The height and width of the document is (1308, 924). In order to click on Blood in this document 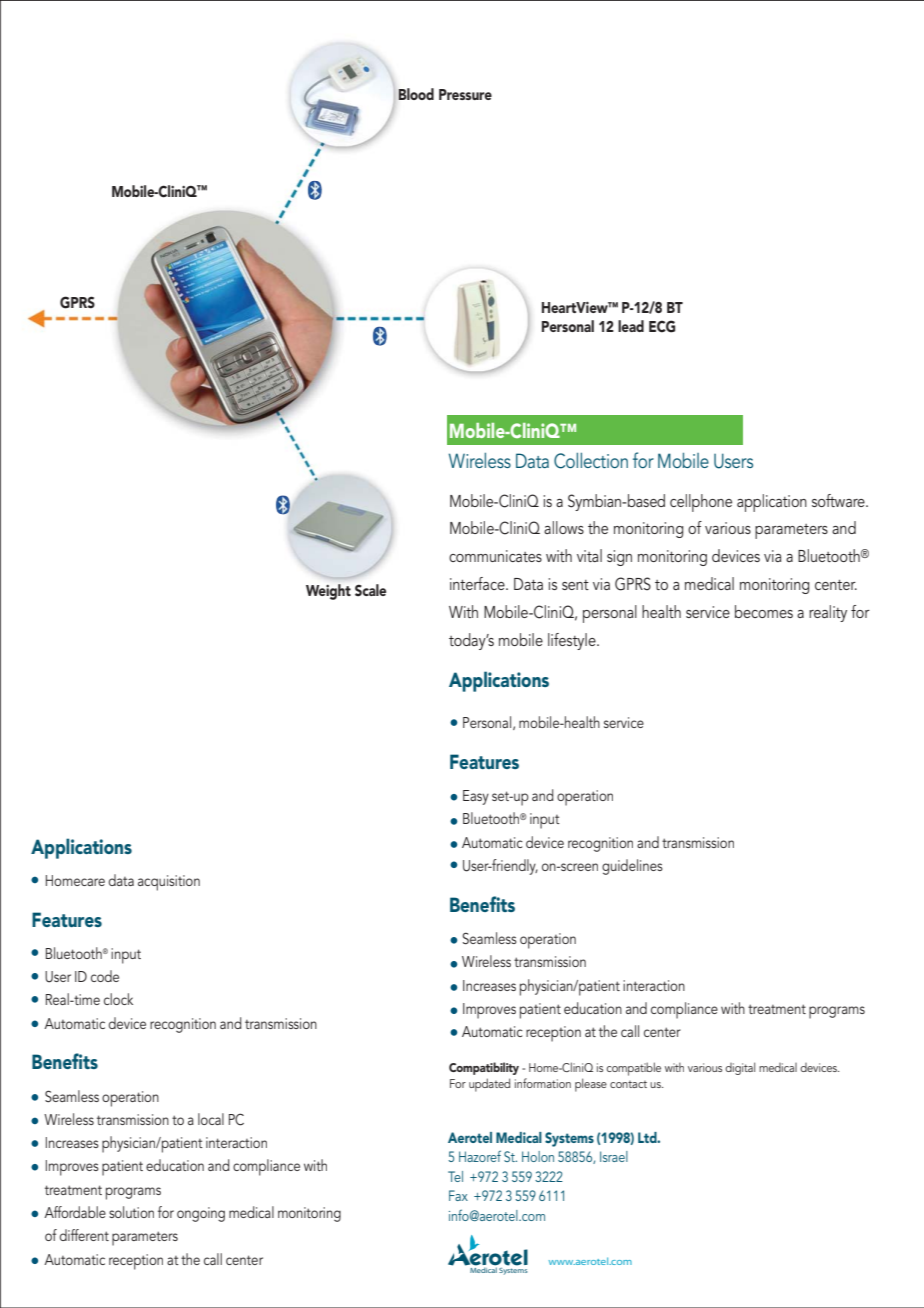, I will do `click(416, 94)`.
